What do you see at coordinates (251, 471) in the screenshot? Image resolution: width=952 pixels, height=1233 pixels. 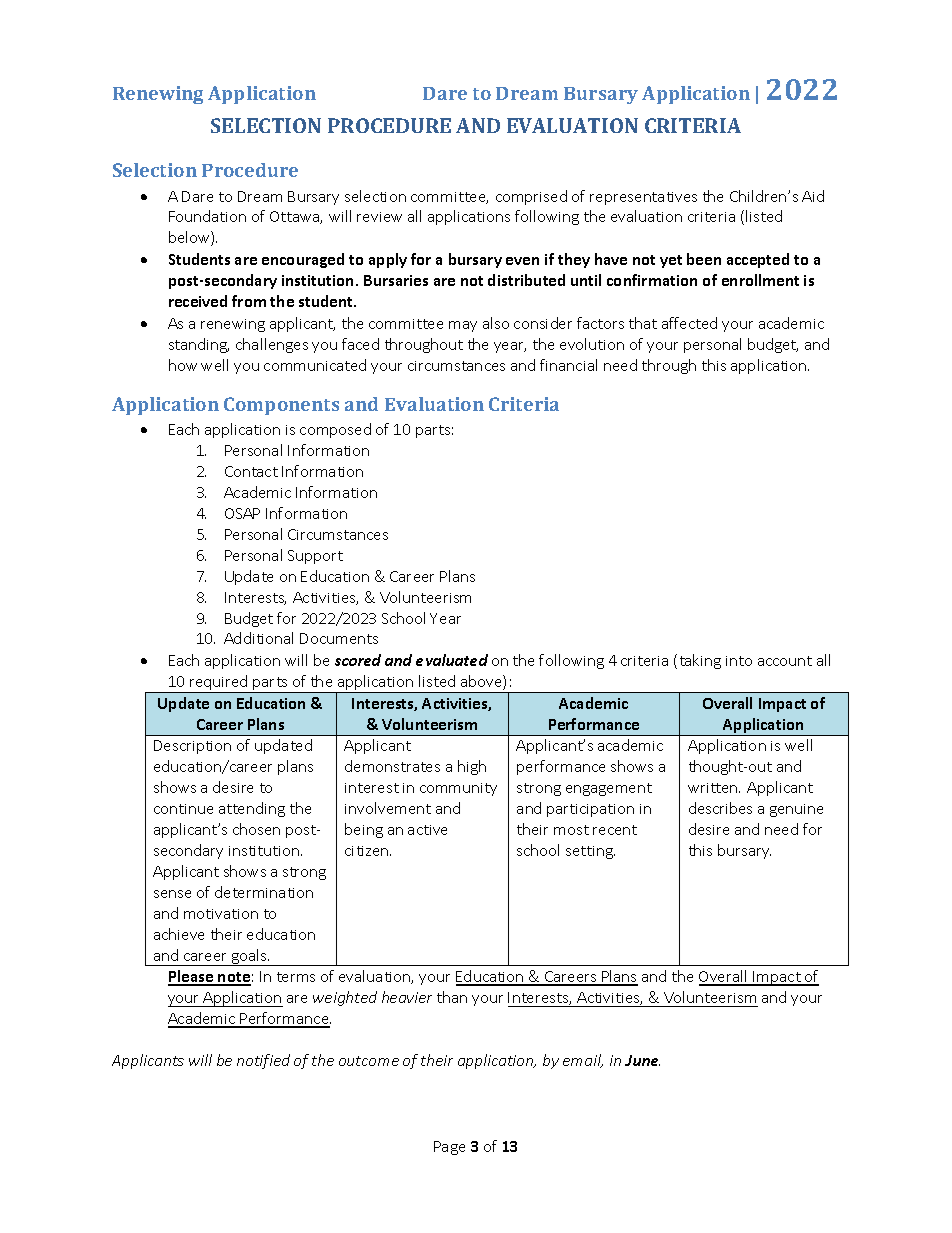 I see `Contact` at bounding box center [251, 471].
